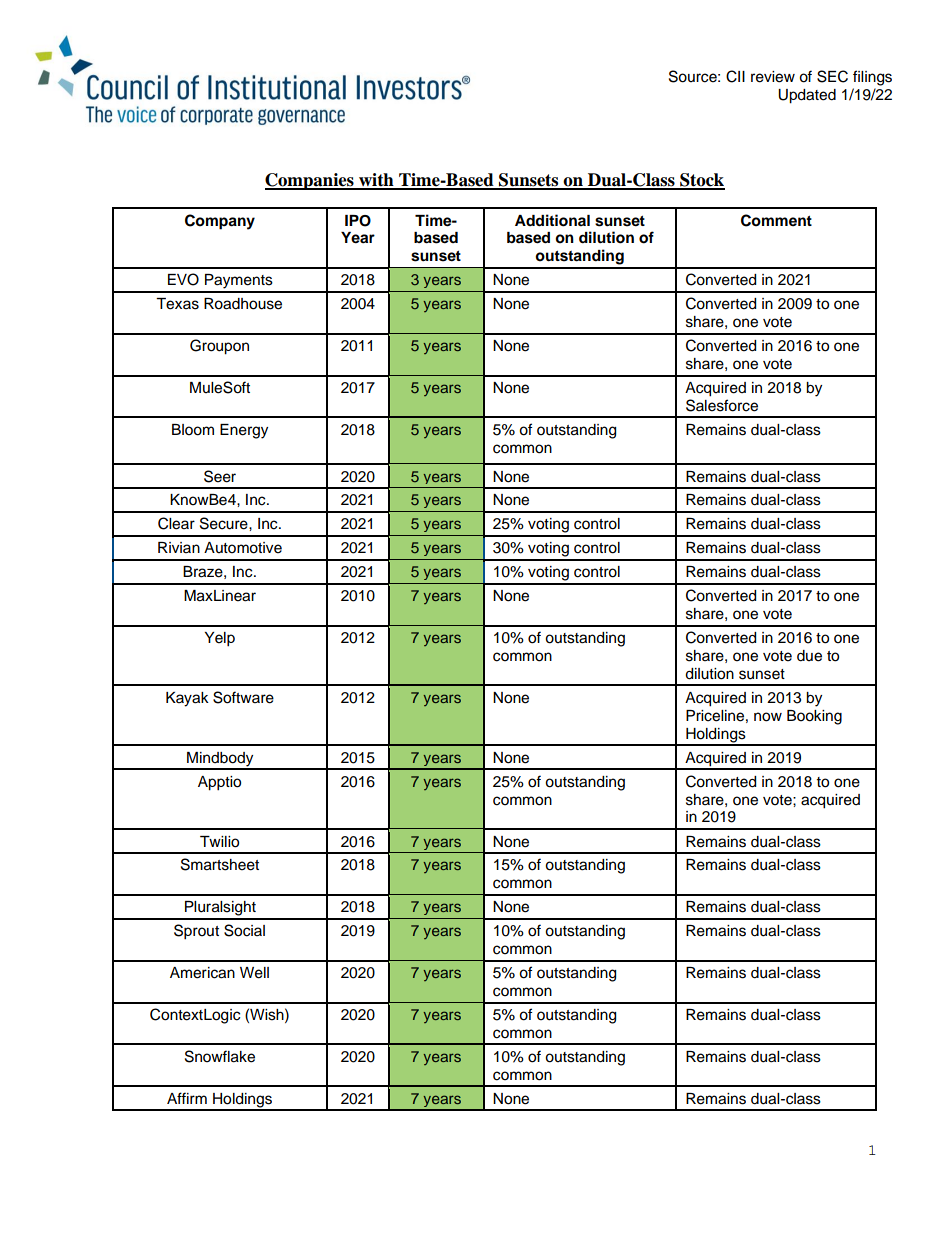  I want to click on Automotive, so click(243, 548).
